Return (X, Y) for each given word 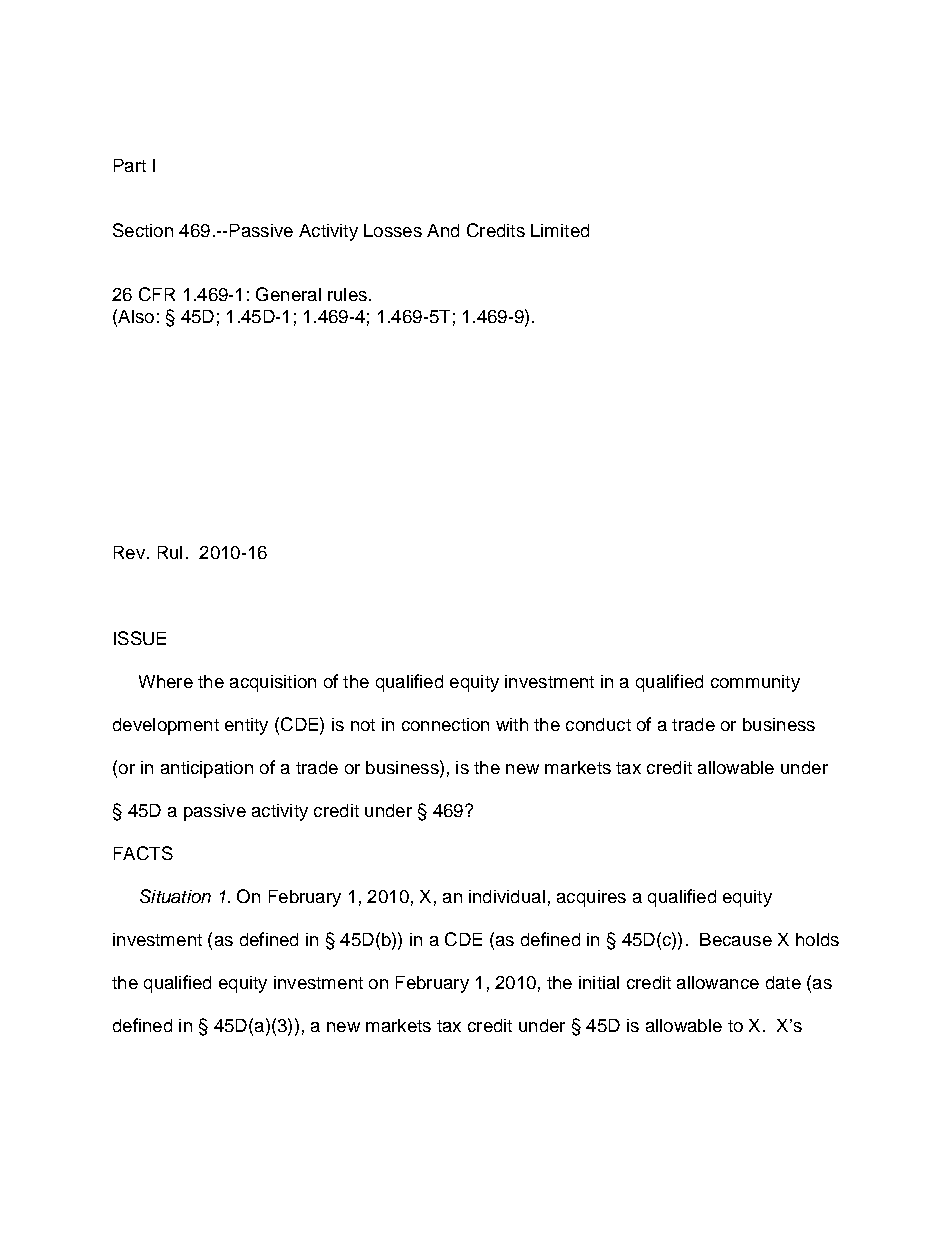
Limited (560, 230)
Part (130, 165)
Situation (175, 896)
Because (736, 939)
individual (507, 896)
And (443, 230)
